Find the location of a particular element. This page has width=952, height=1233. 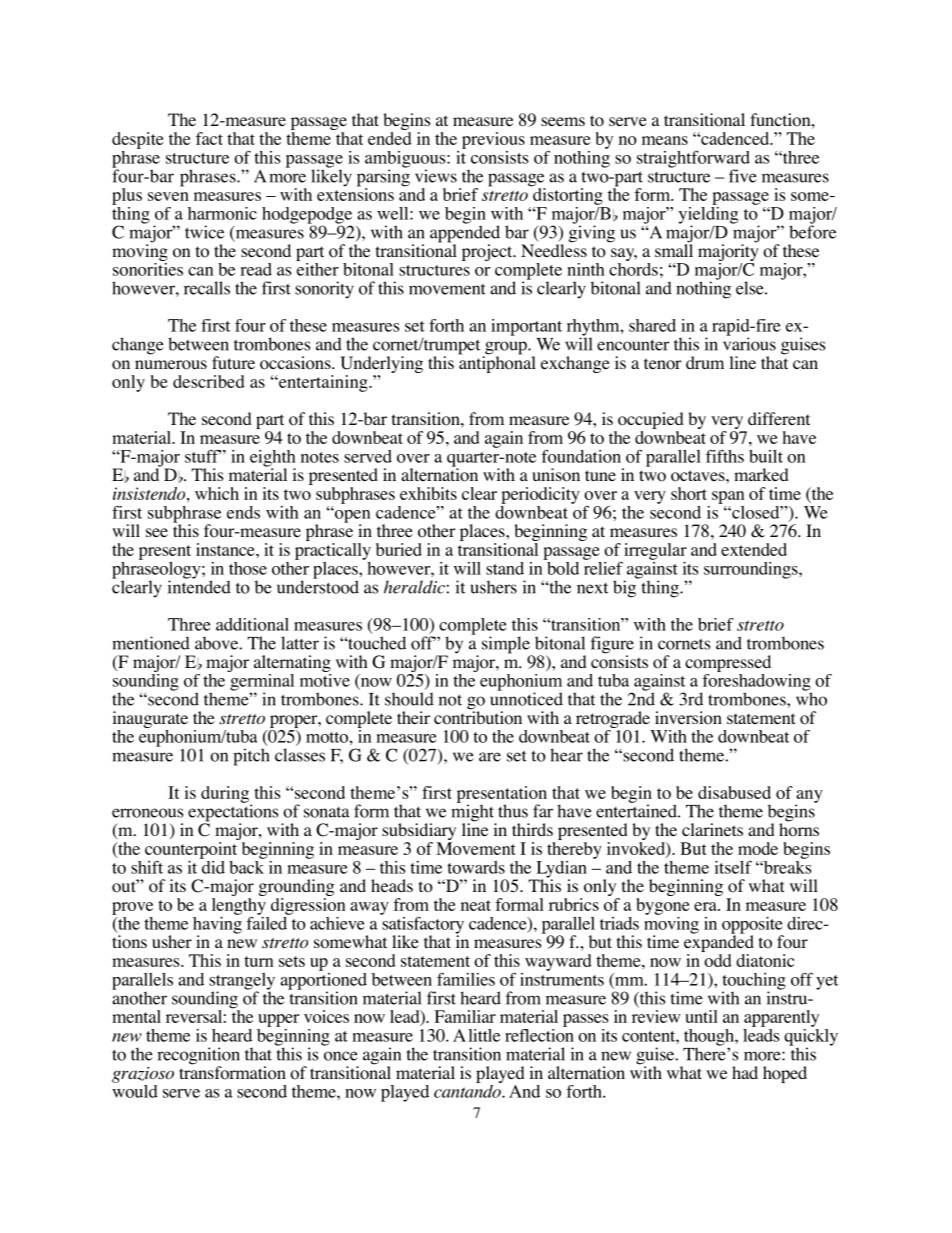

recognition is located at coordinates (198, 1057).
